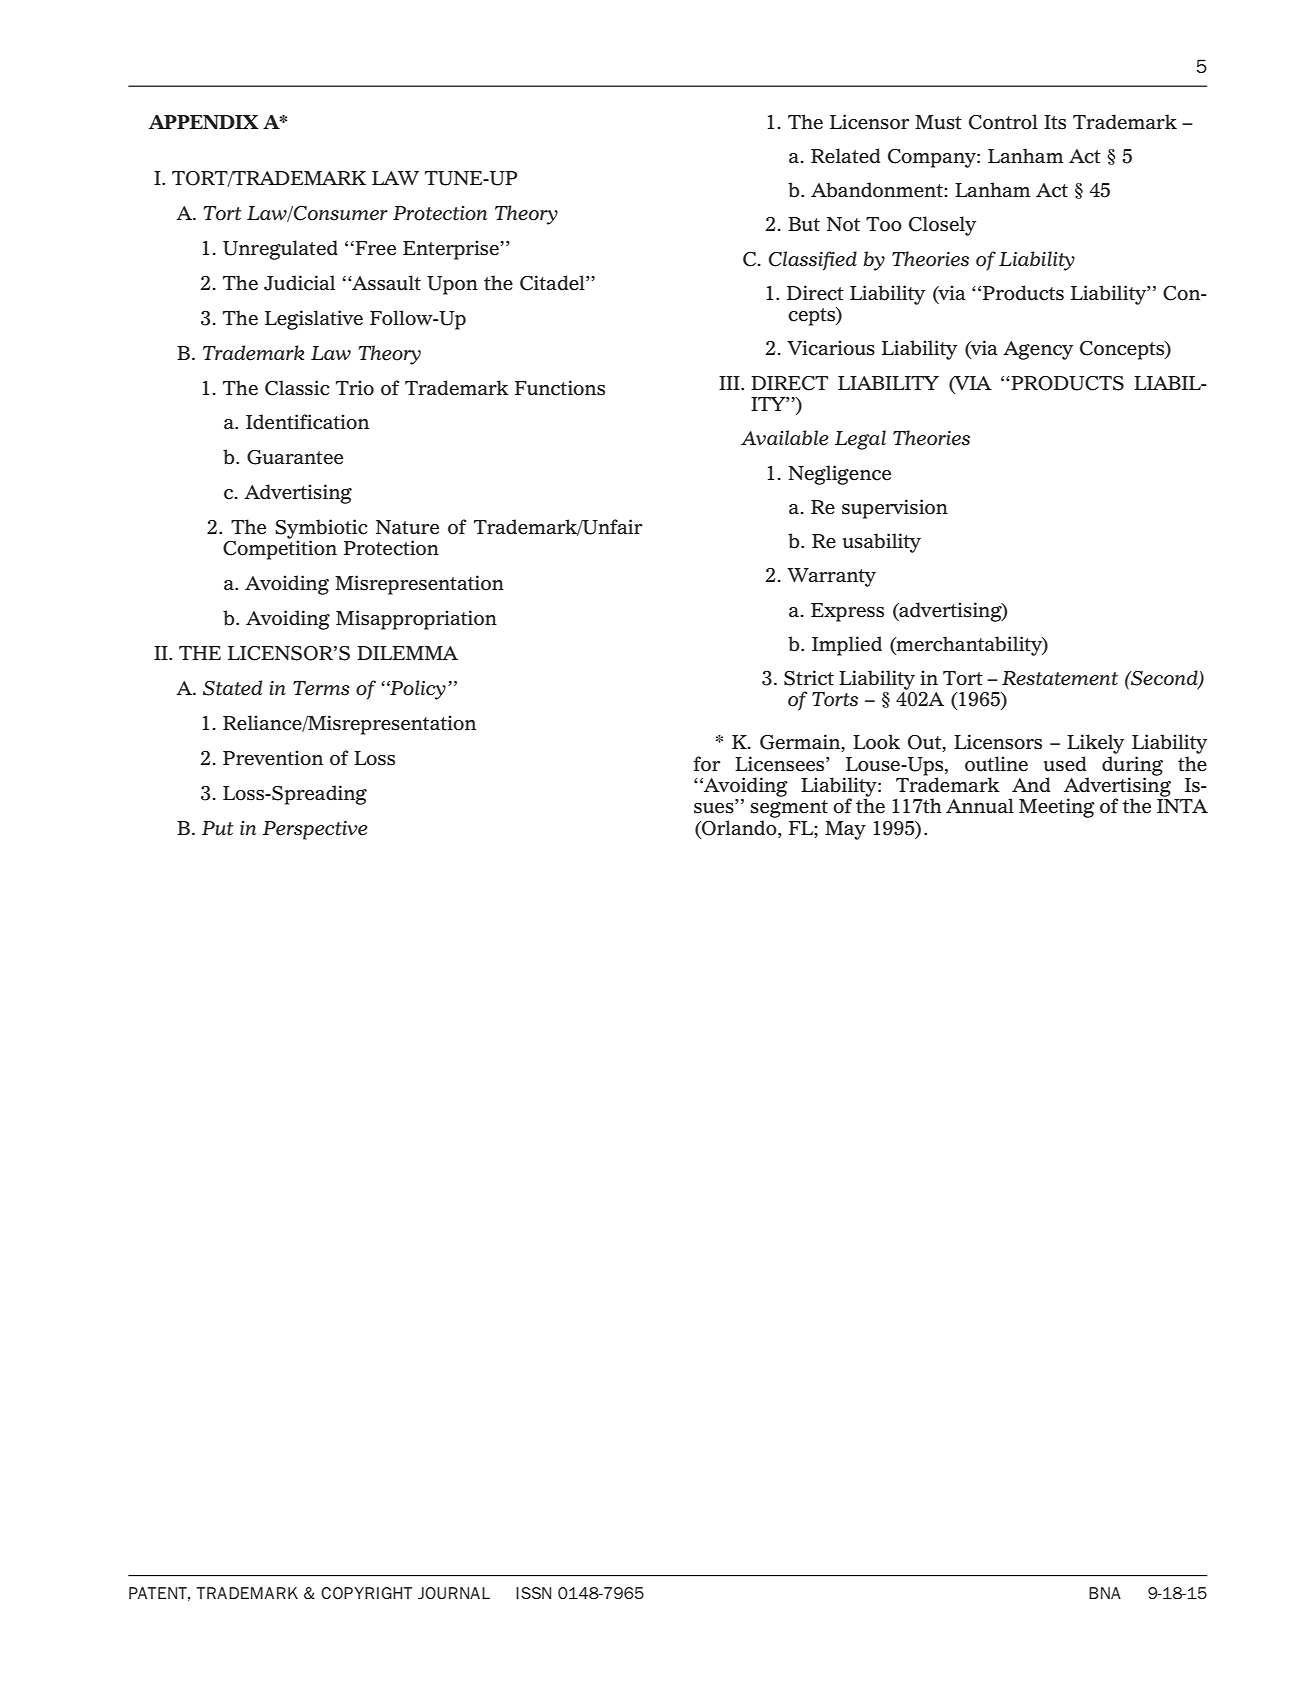  I want to click on COPYRIGHT, so click(366, 1593).
